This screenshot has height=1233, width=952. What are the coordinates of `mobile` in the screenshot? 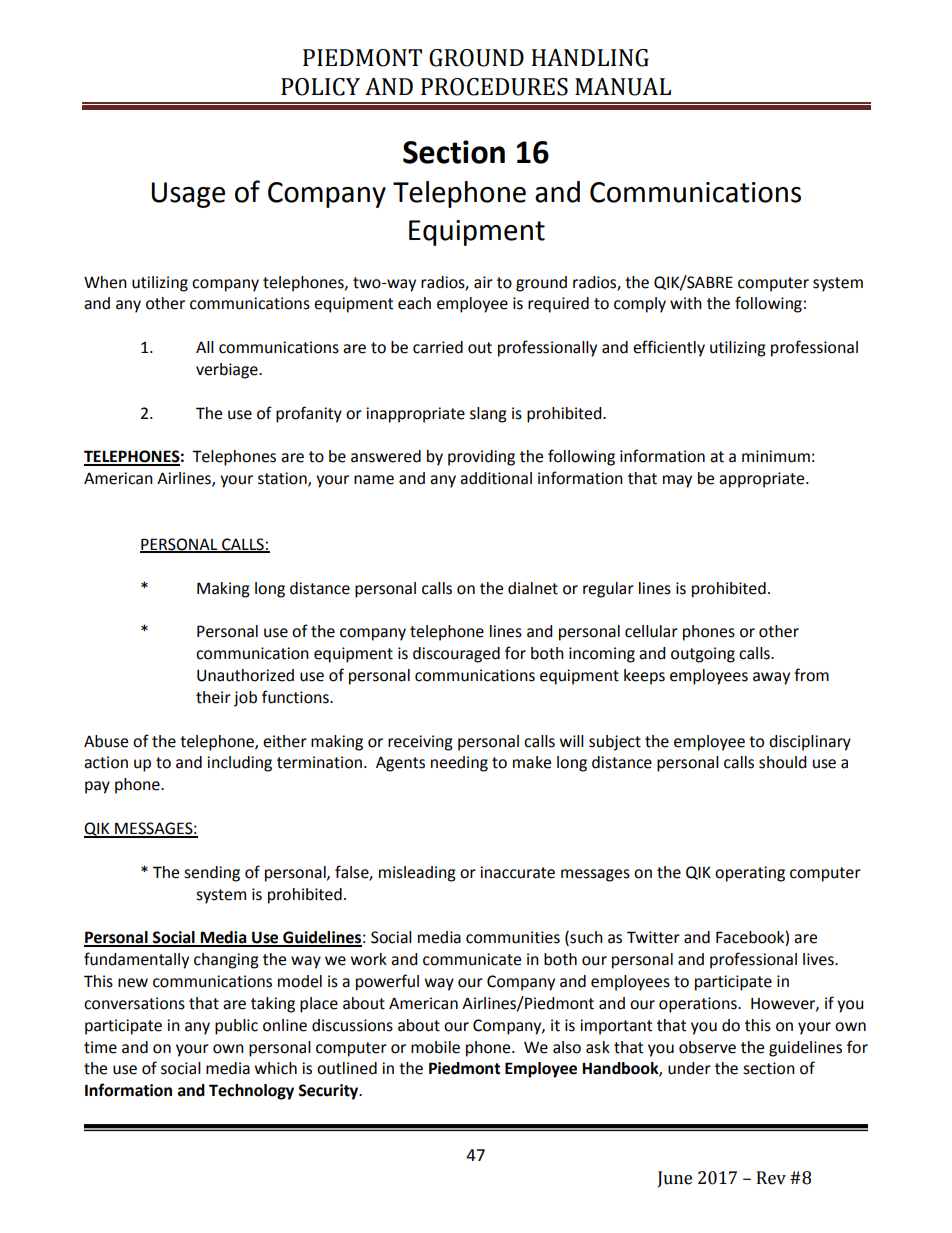 It's located at (435, 1047).
